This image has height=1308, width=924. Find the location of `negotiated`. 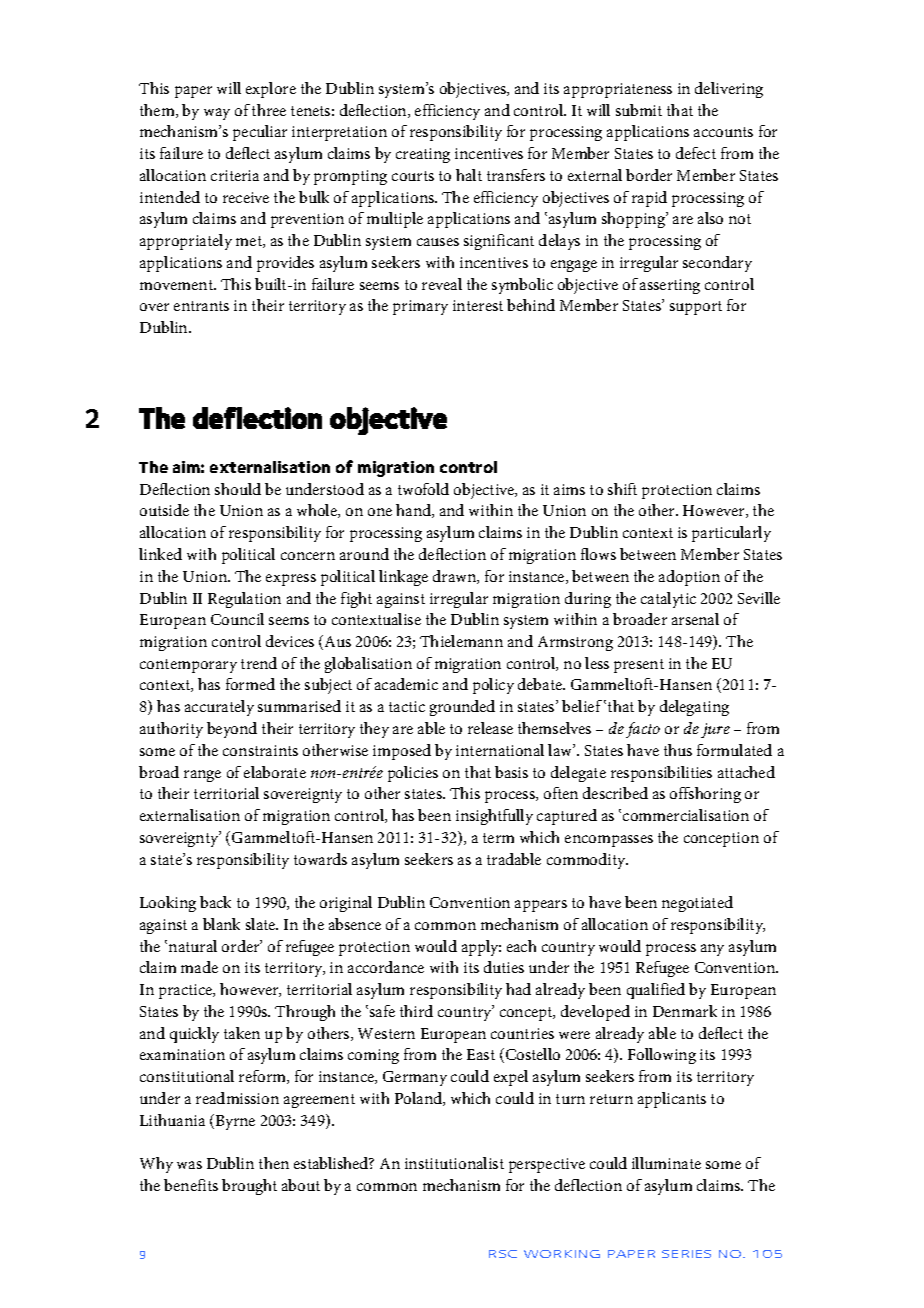

negotiated is located at coordinates (697, 904).
